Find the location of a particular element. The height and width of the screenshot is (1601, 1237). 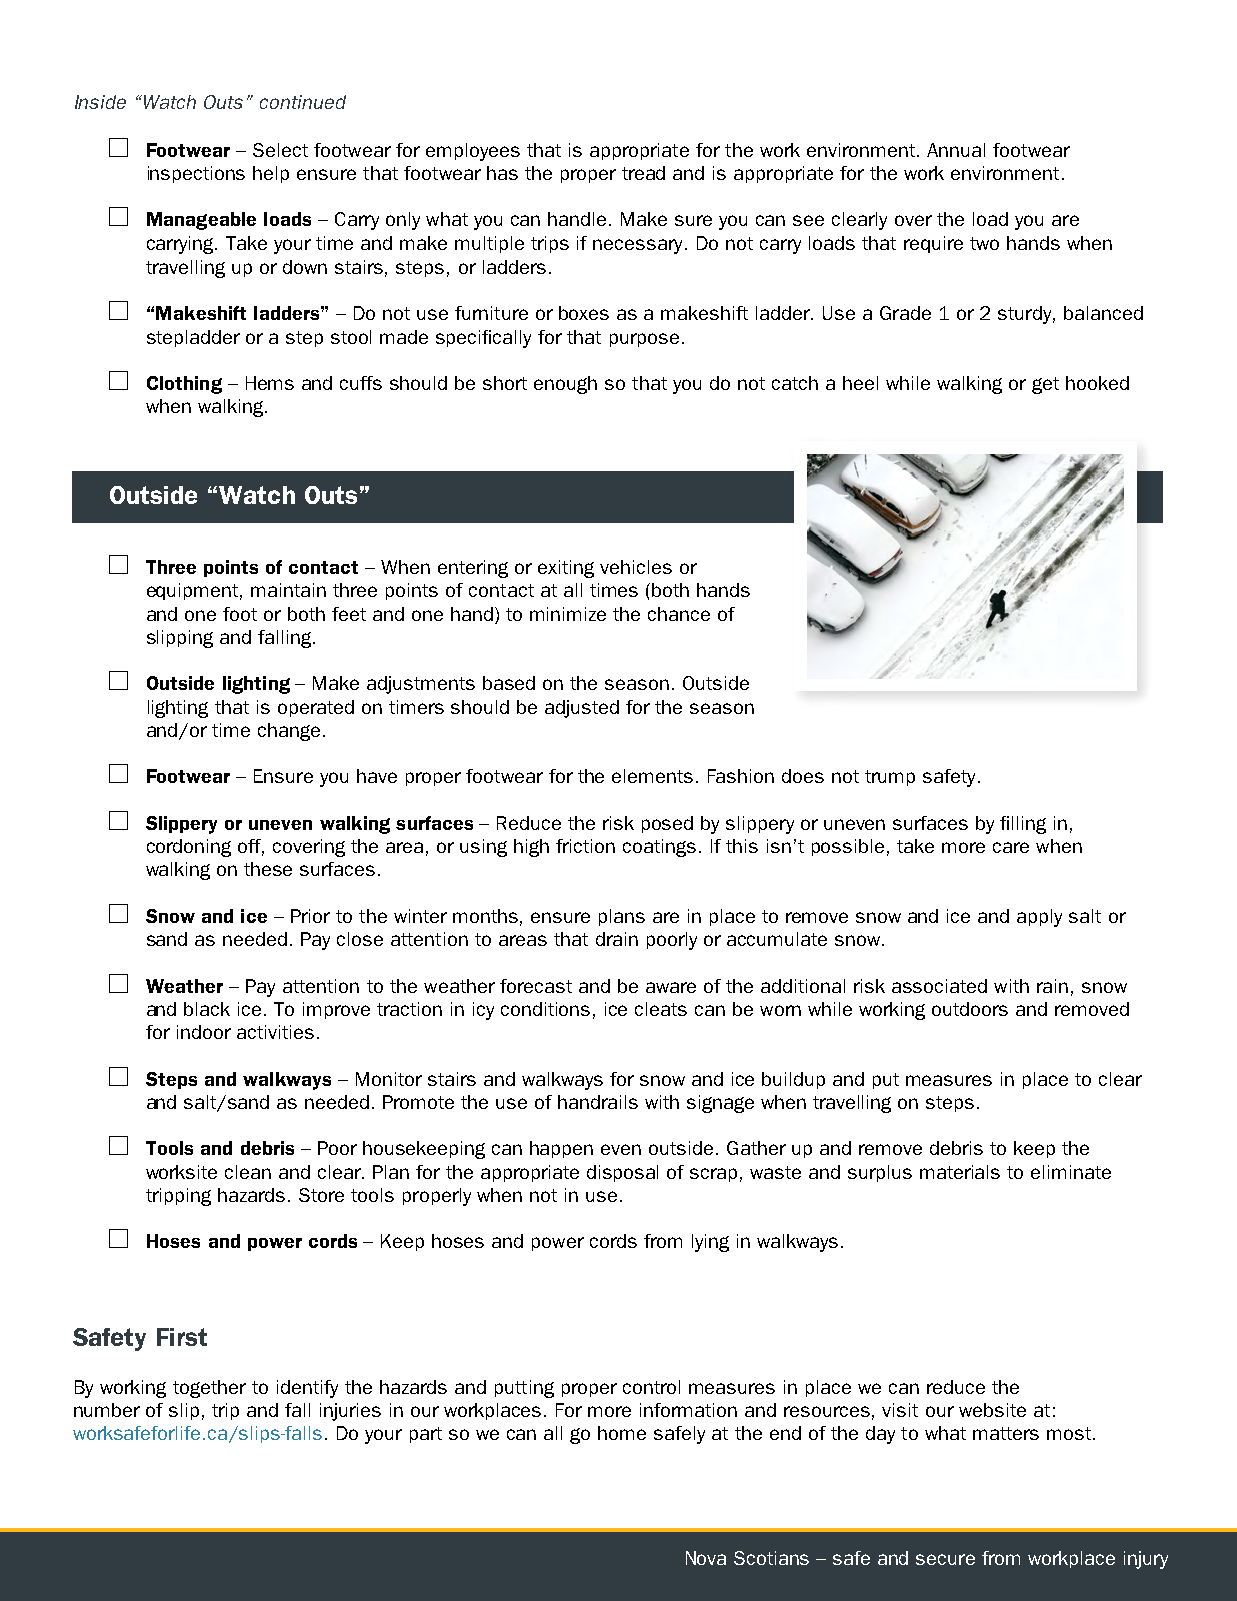

tread is located at coordinates (643, 173).
